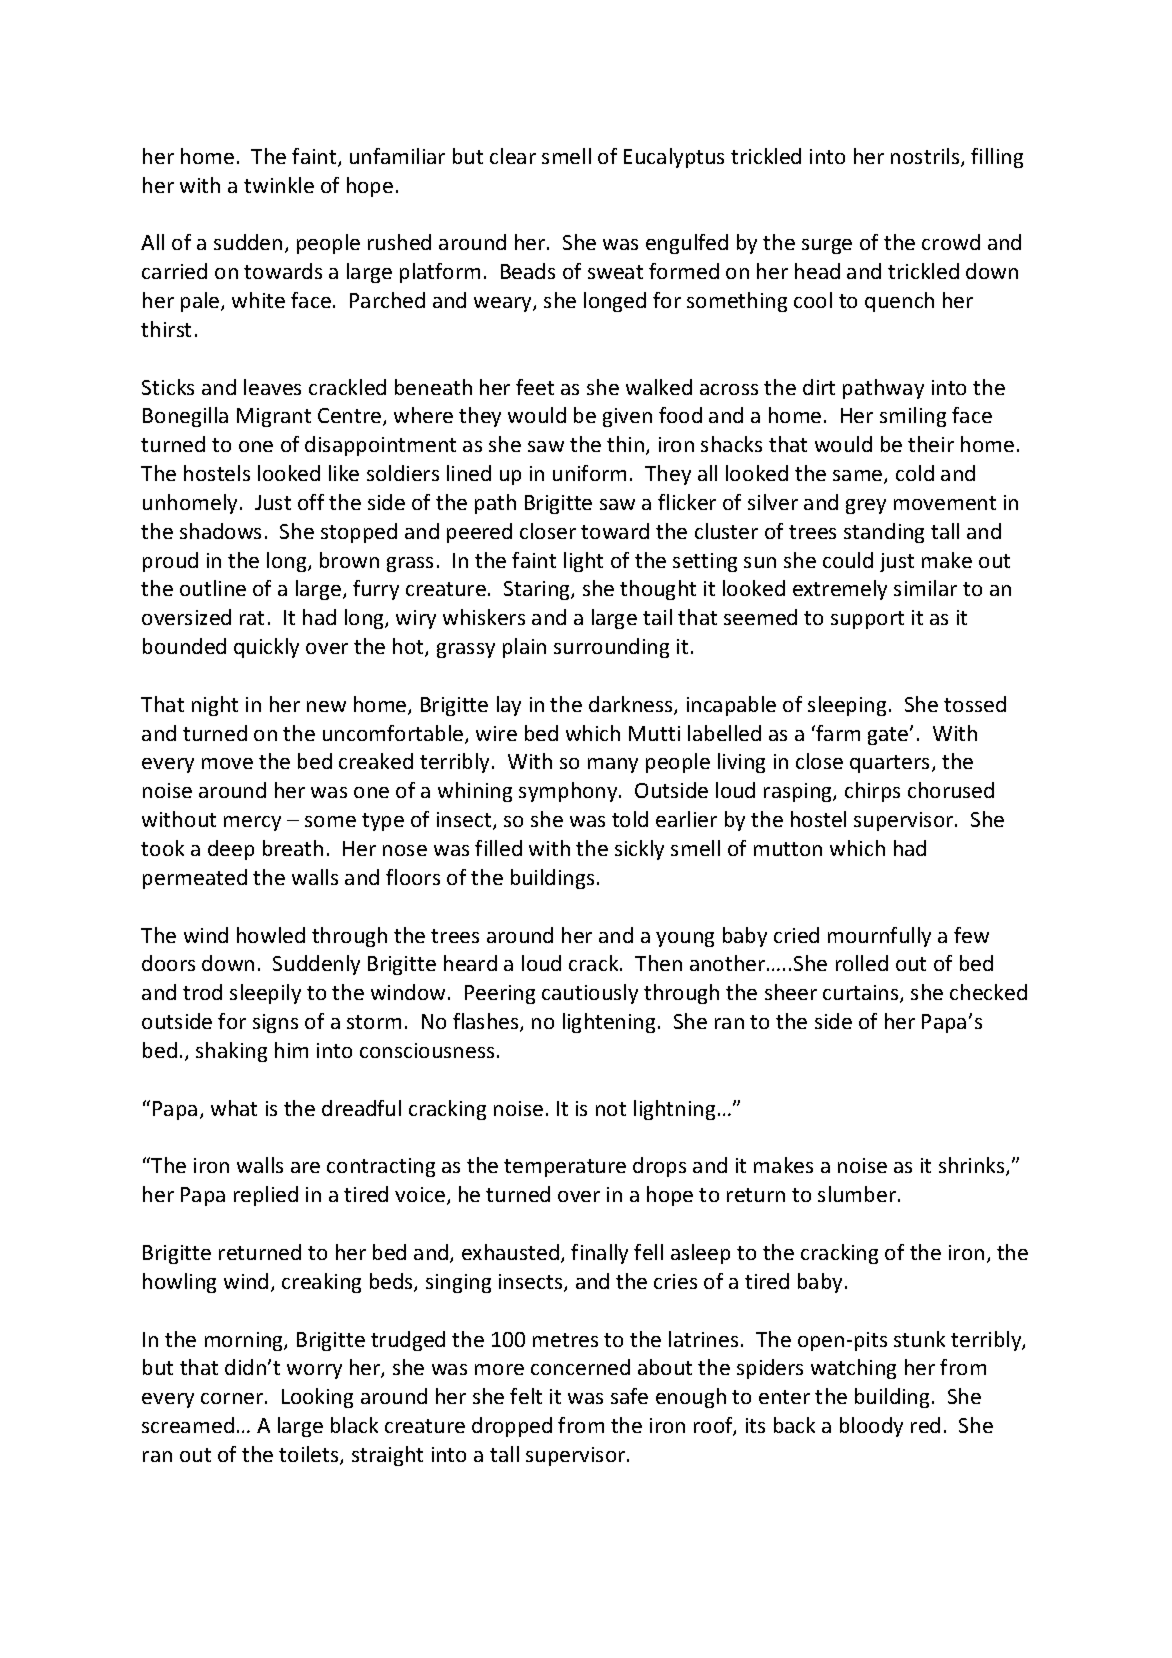 The height and width of the document is (1658, 1172). What do you see at coordinates (872, 792) in the document?
I see `chirps` at bounding box center [872, 792].
